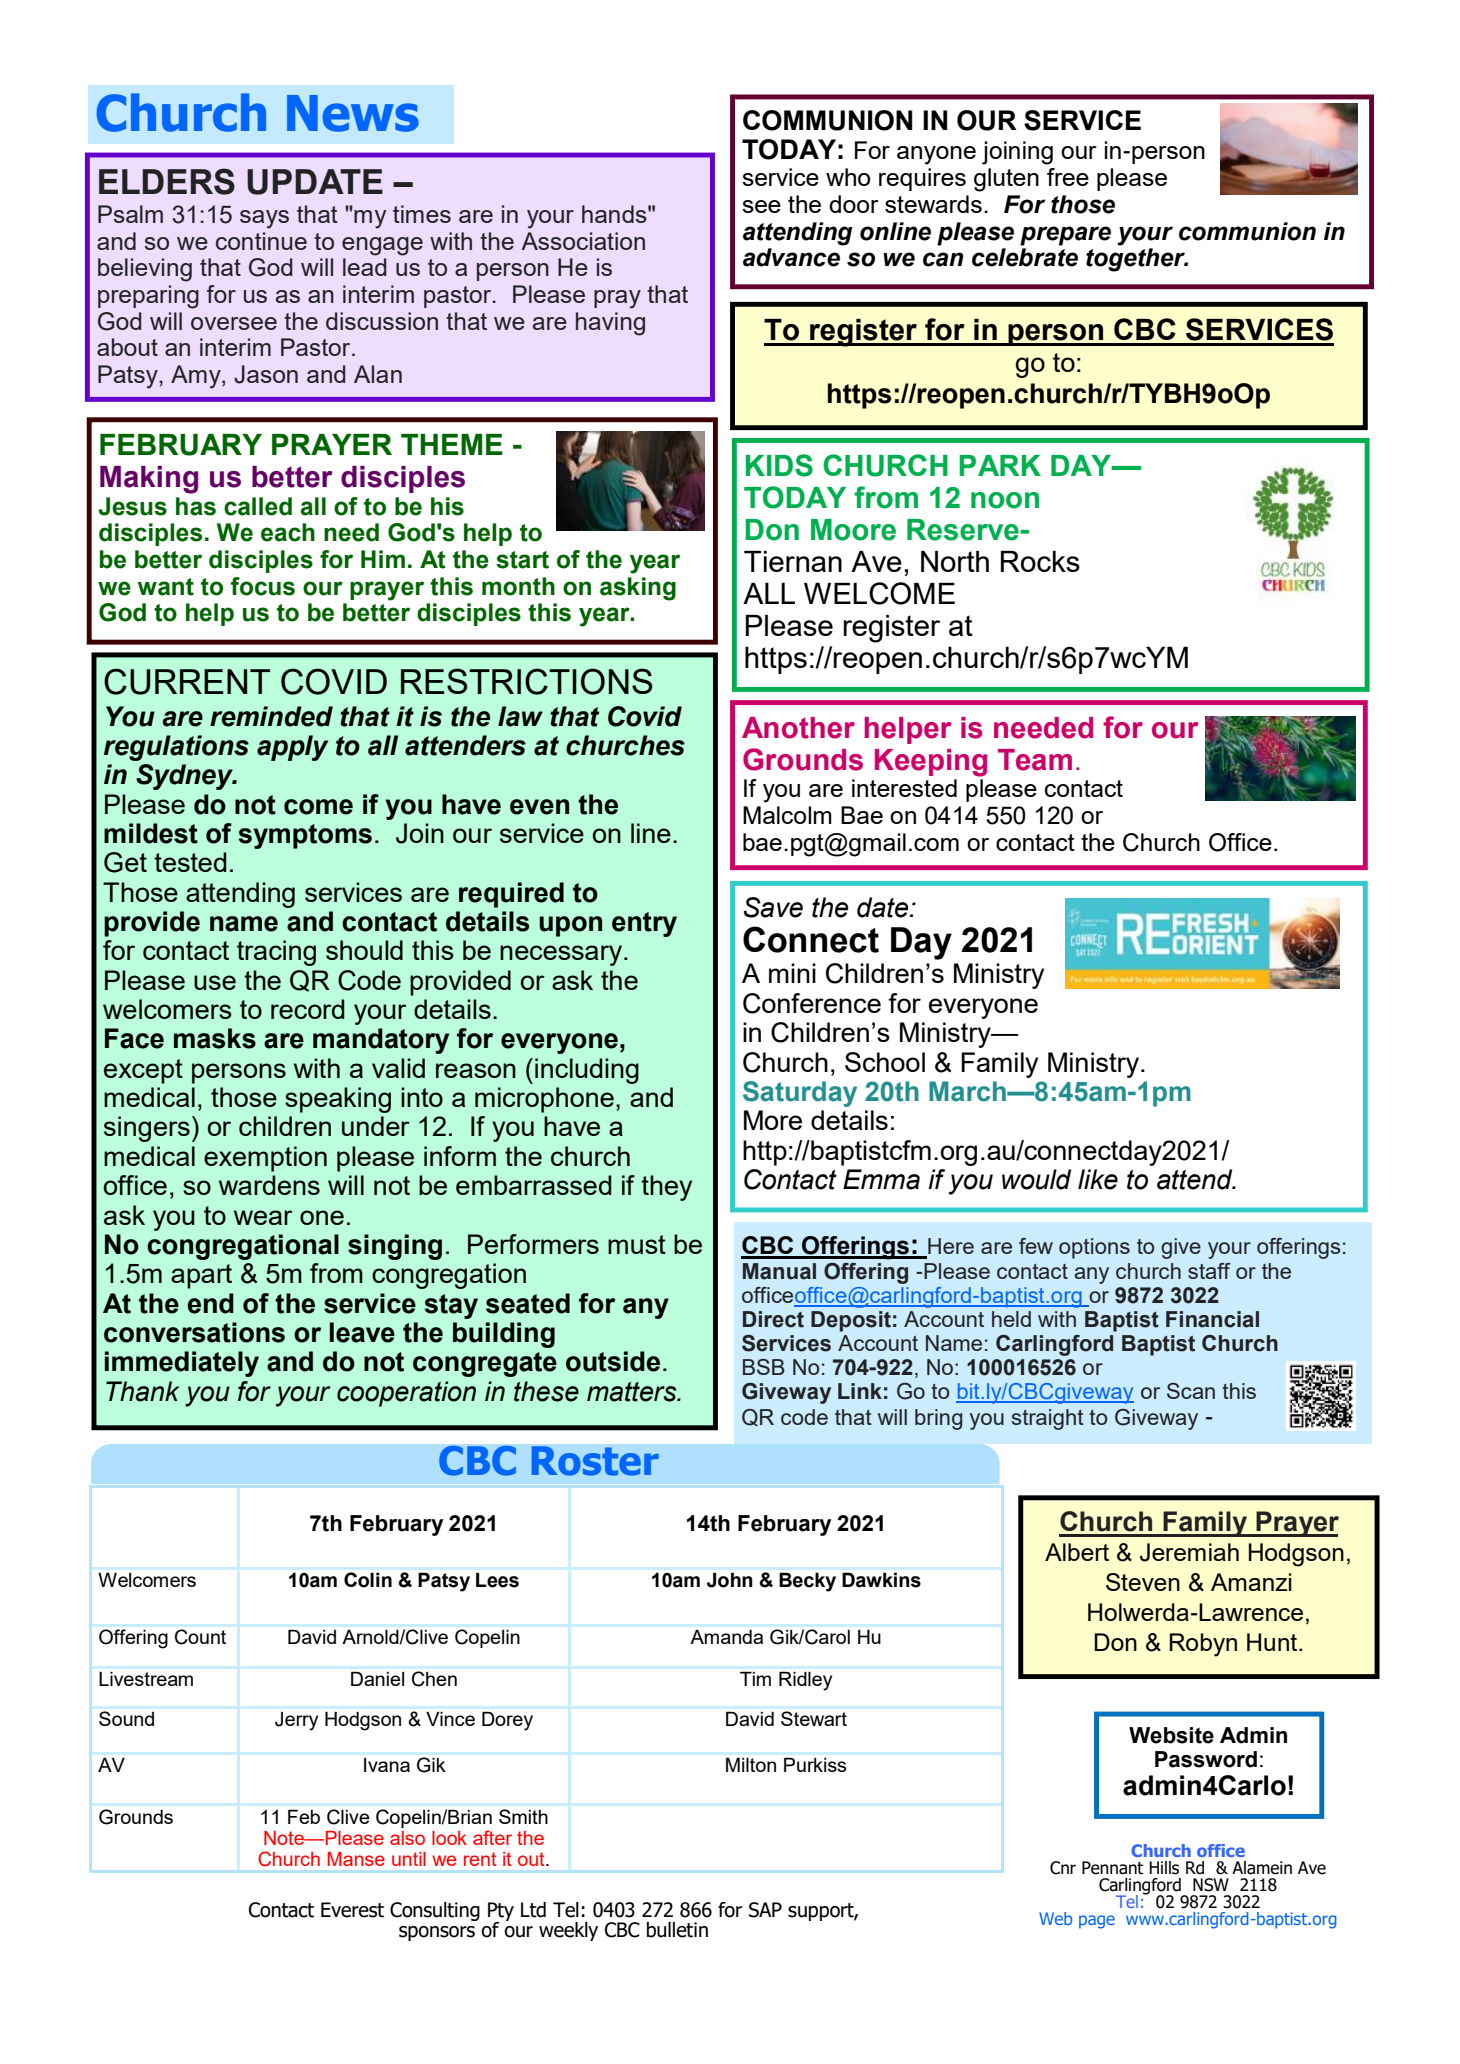 Image resolution: width=1460 pixels, height=2064 pixels. I want to click on says, so click(264, 219).
